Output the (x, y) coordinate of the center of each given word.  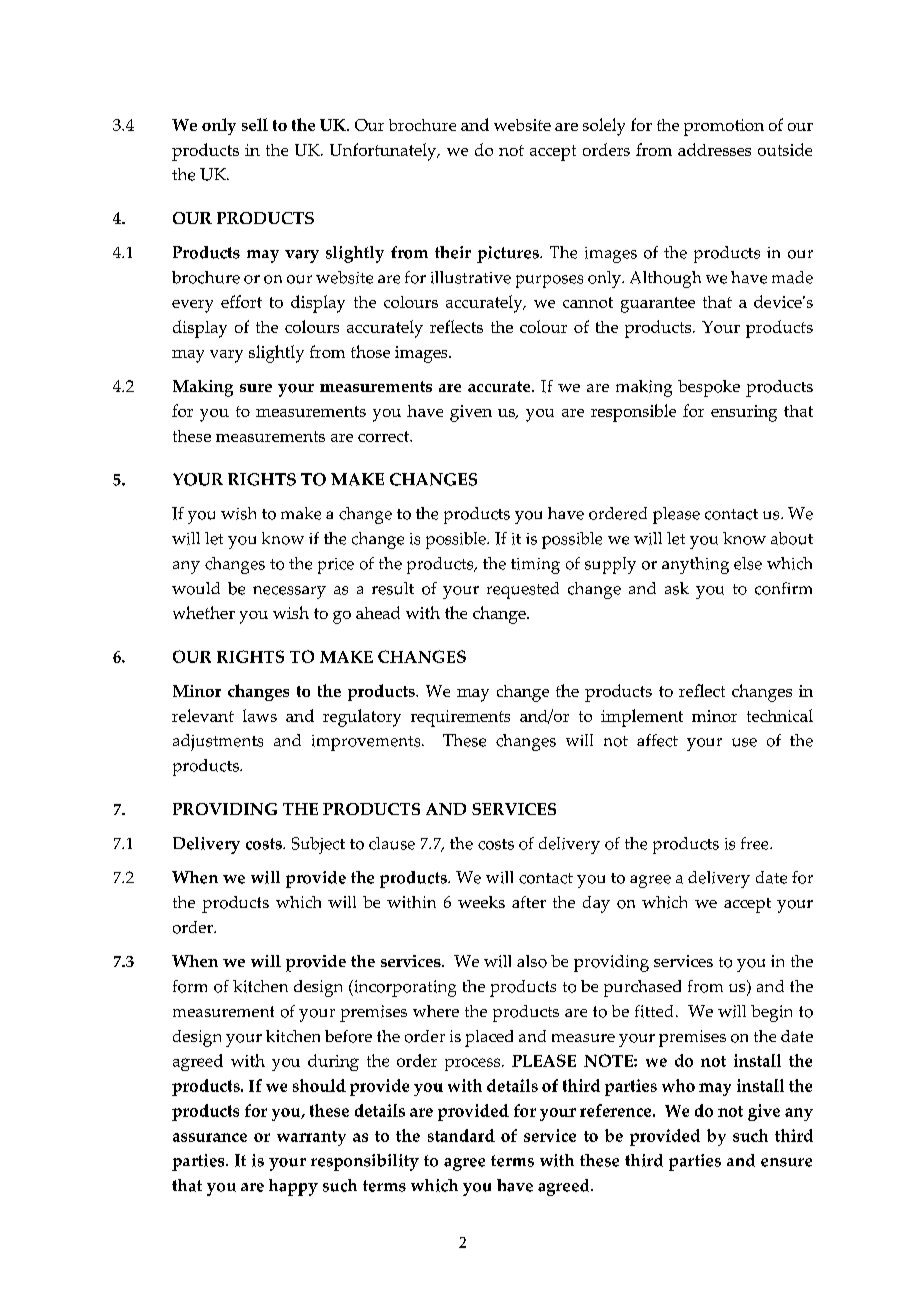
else (748, 563)
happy (293, 1187)
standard (461, 1135)
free (756, 843)
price (336, 566)
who (678, 1085)
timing (535, 566)
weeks (481, 902)
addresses (714, 149)
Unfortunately (384, 152)
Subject (318, 845)
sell (255, 124)
